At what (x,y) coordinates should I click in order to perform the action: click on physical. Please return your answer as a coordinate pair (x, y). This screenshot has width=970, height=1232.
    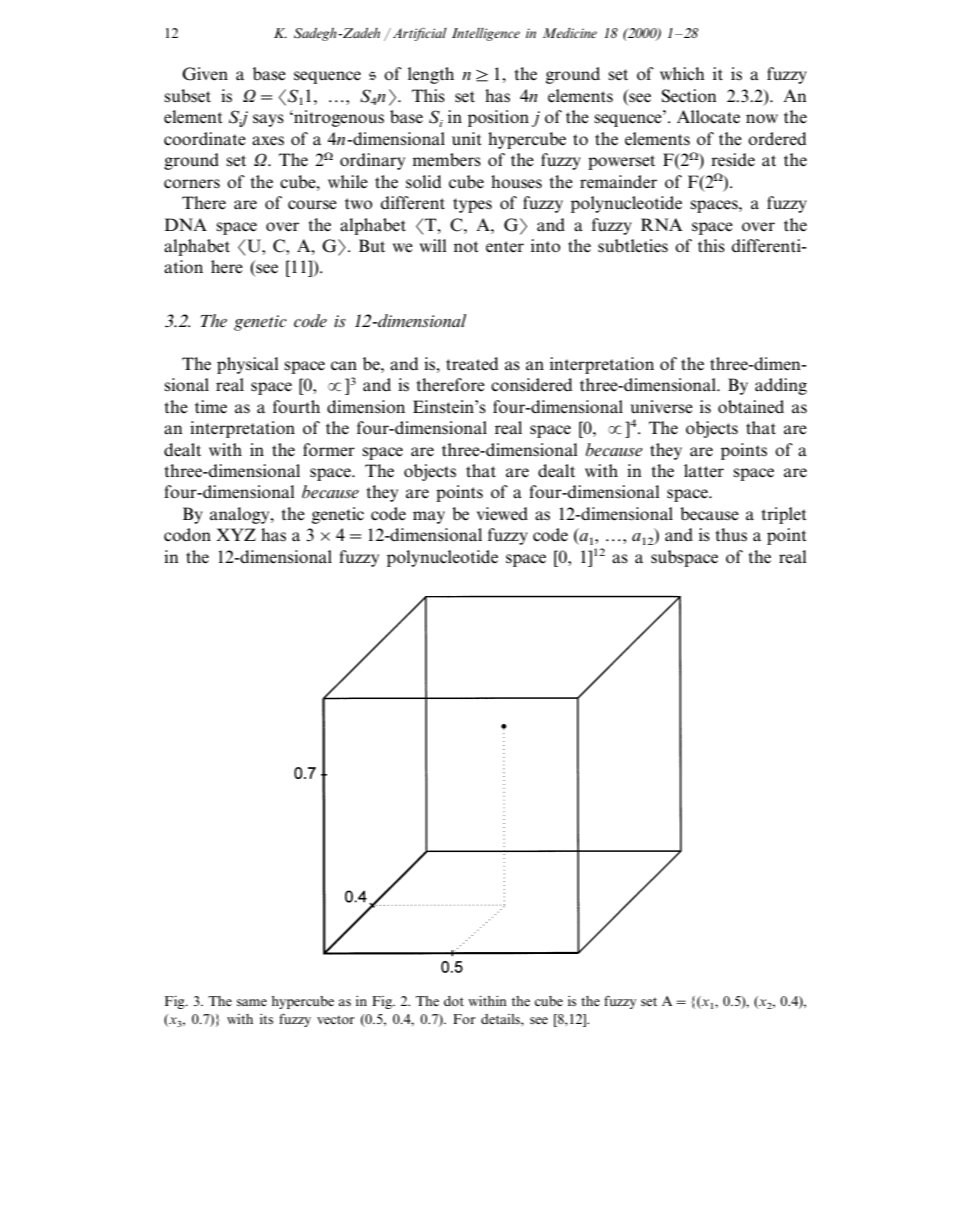
    Looking at the image, I should click on (247, 365).
